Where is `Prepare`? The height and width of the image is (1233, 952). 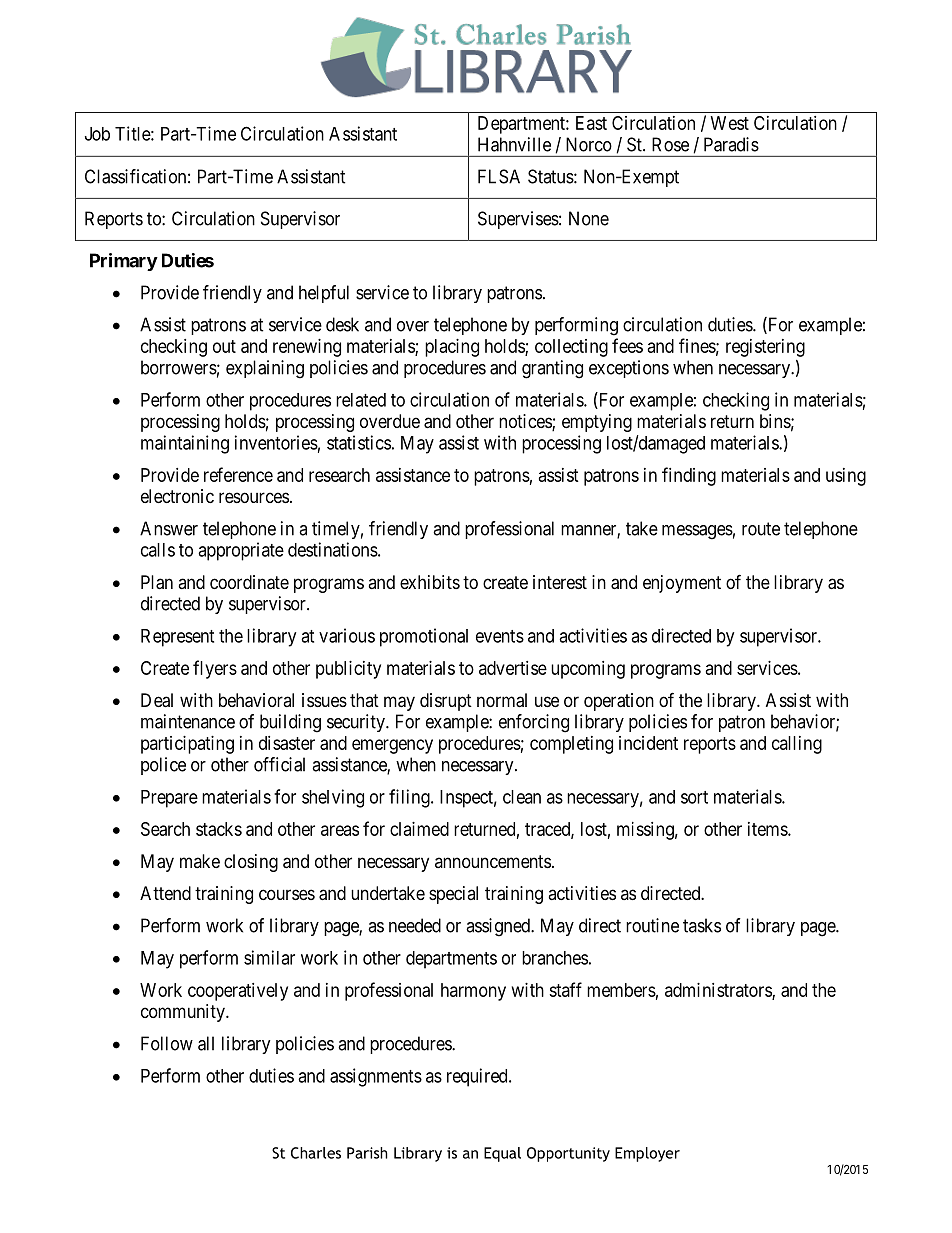 Prepare is located at coordinates (169, 799).
